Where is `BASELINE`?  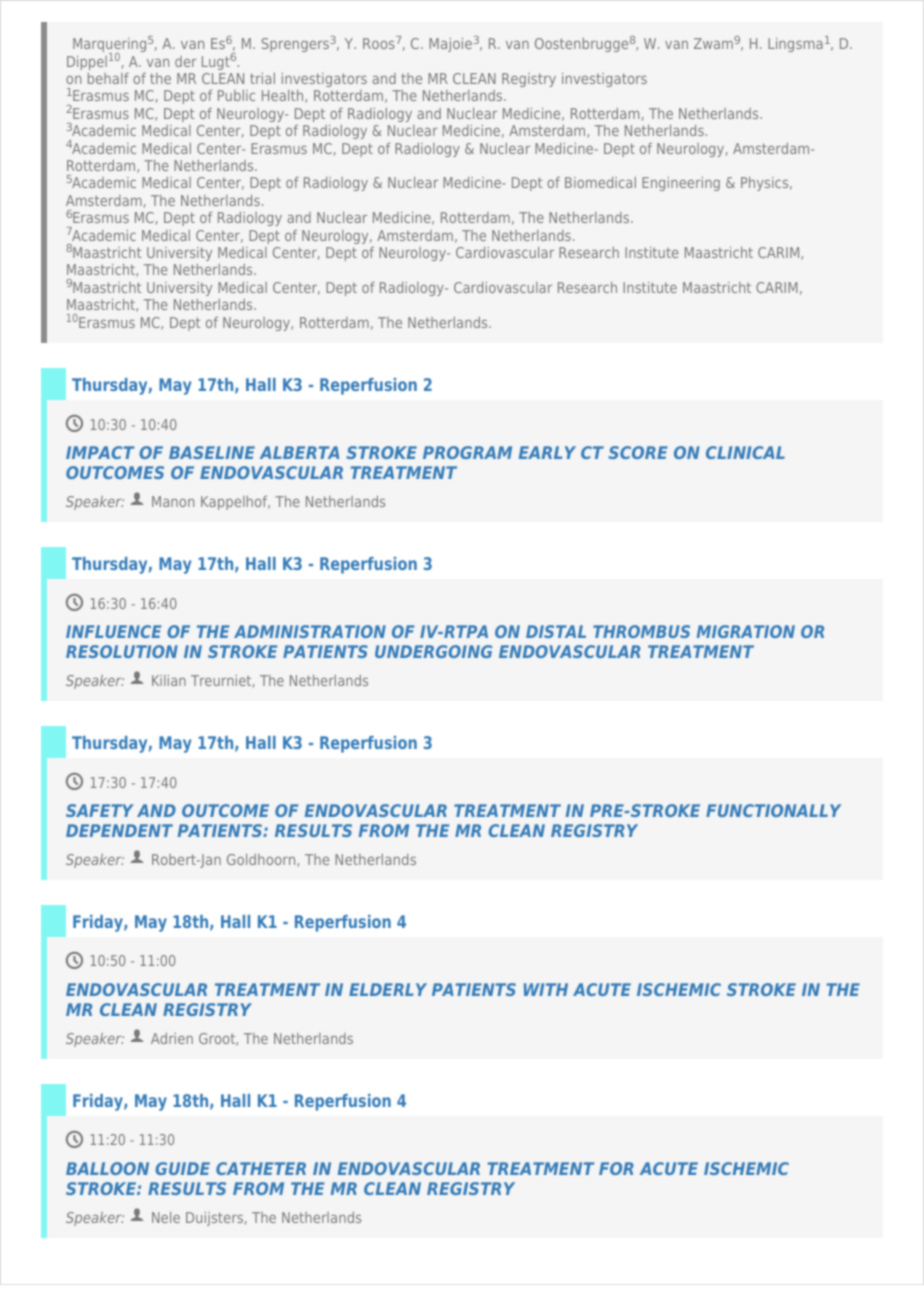
BASELINE is located at coordinates (212, 452).
